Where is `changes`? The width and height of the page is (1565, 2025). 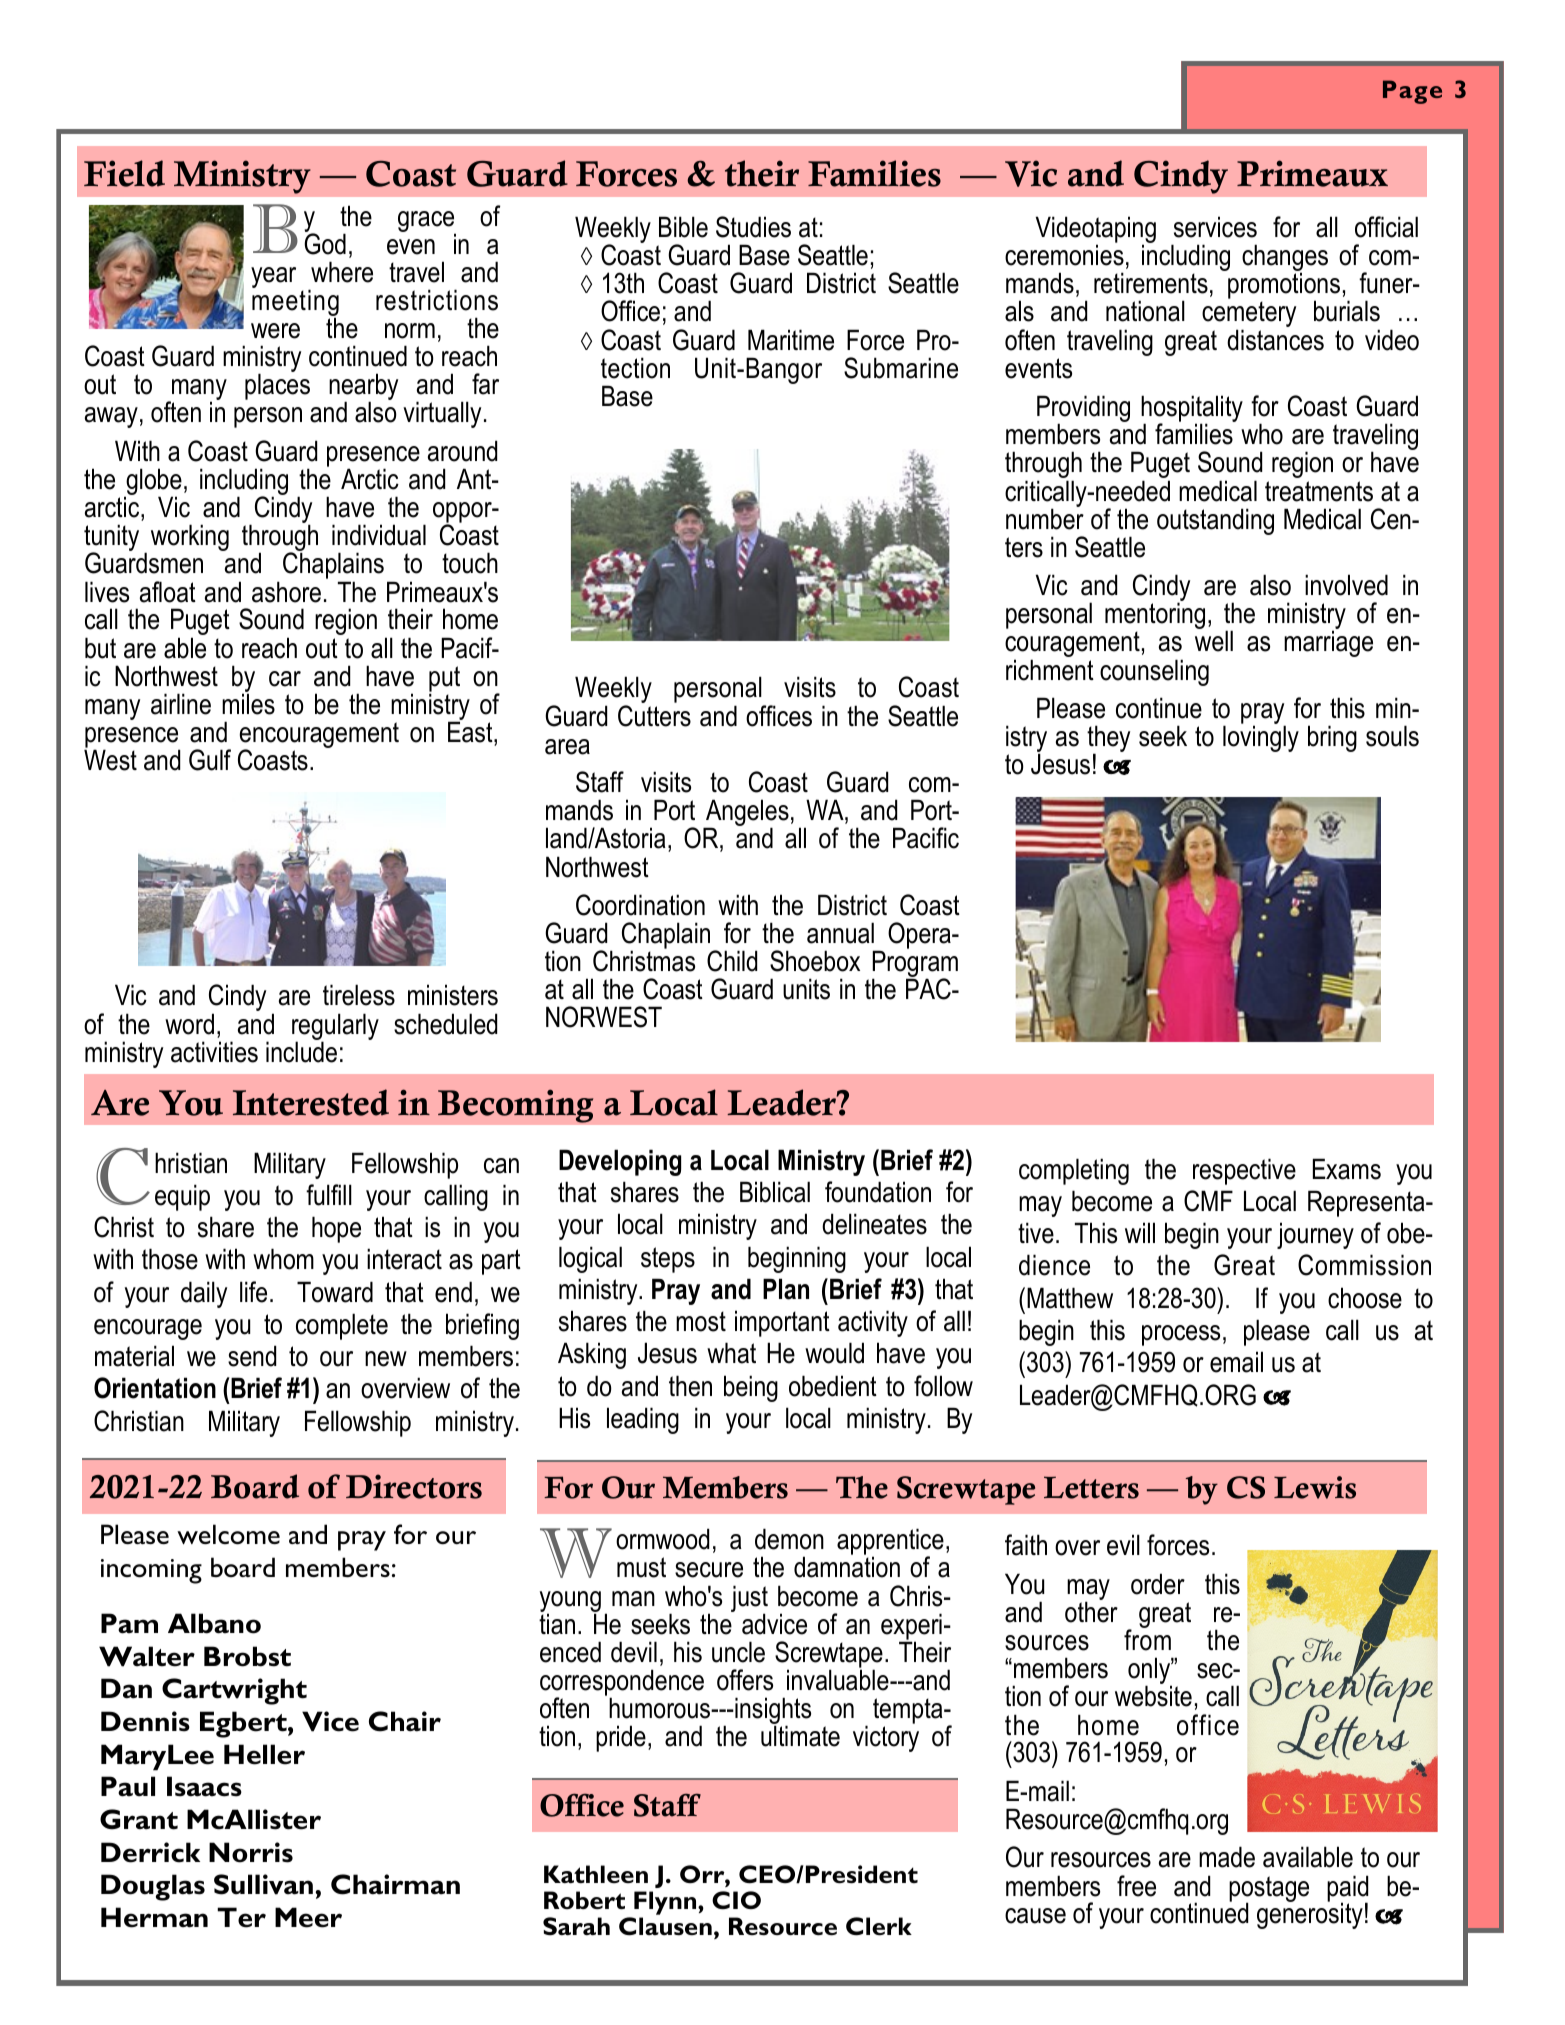
changes is located at coordinates (1285, 259).
